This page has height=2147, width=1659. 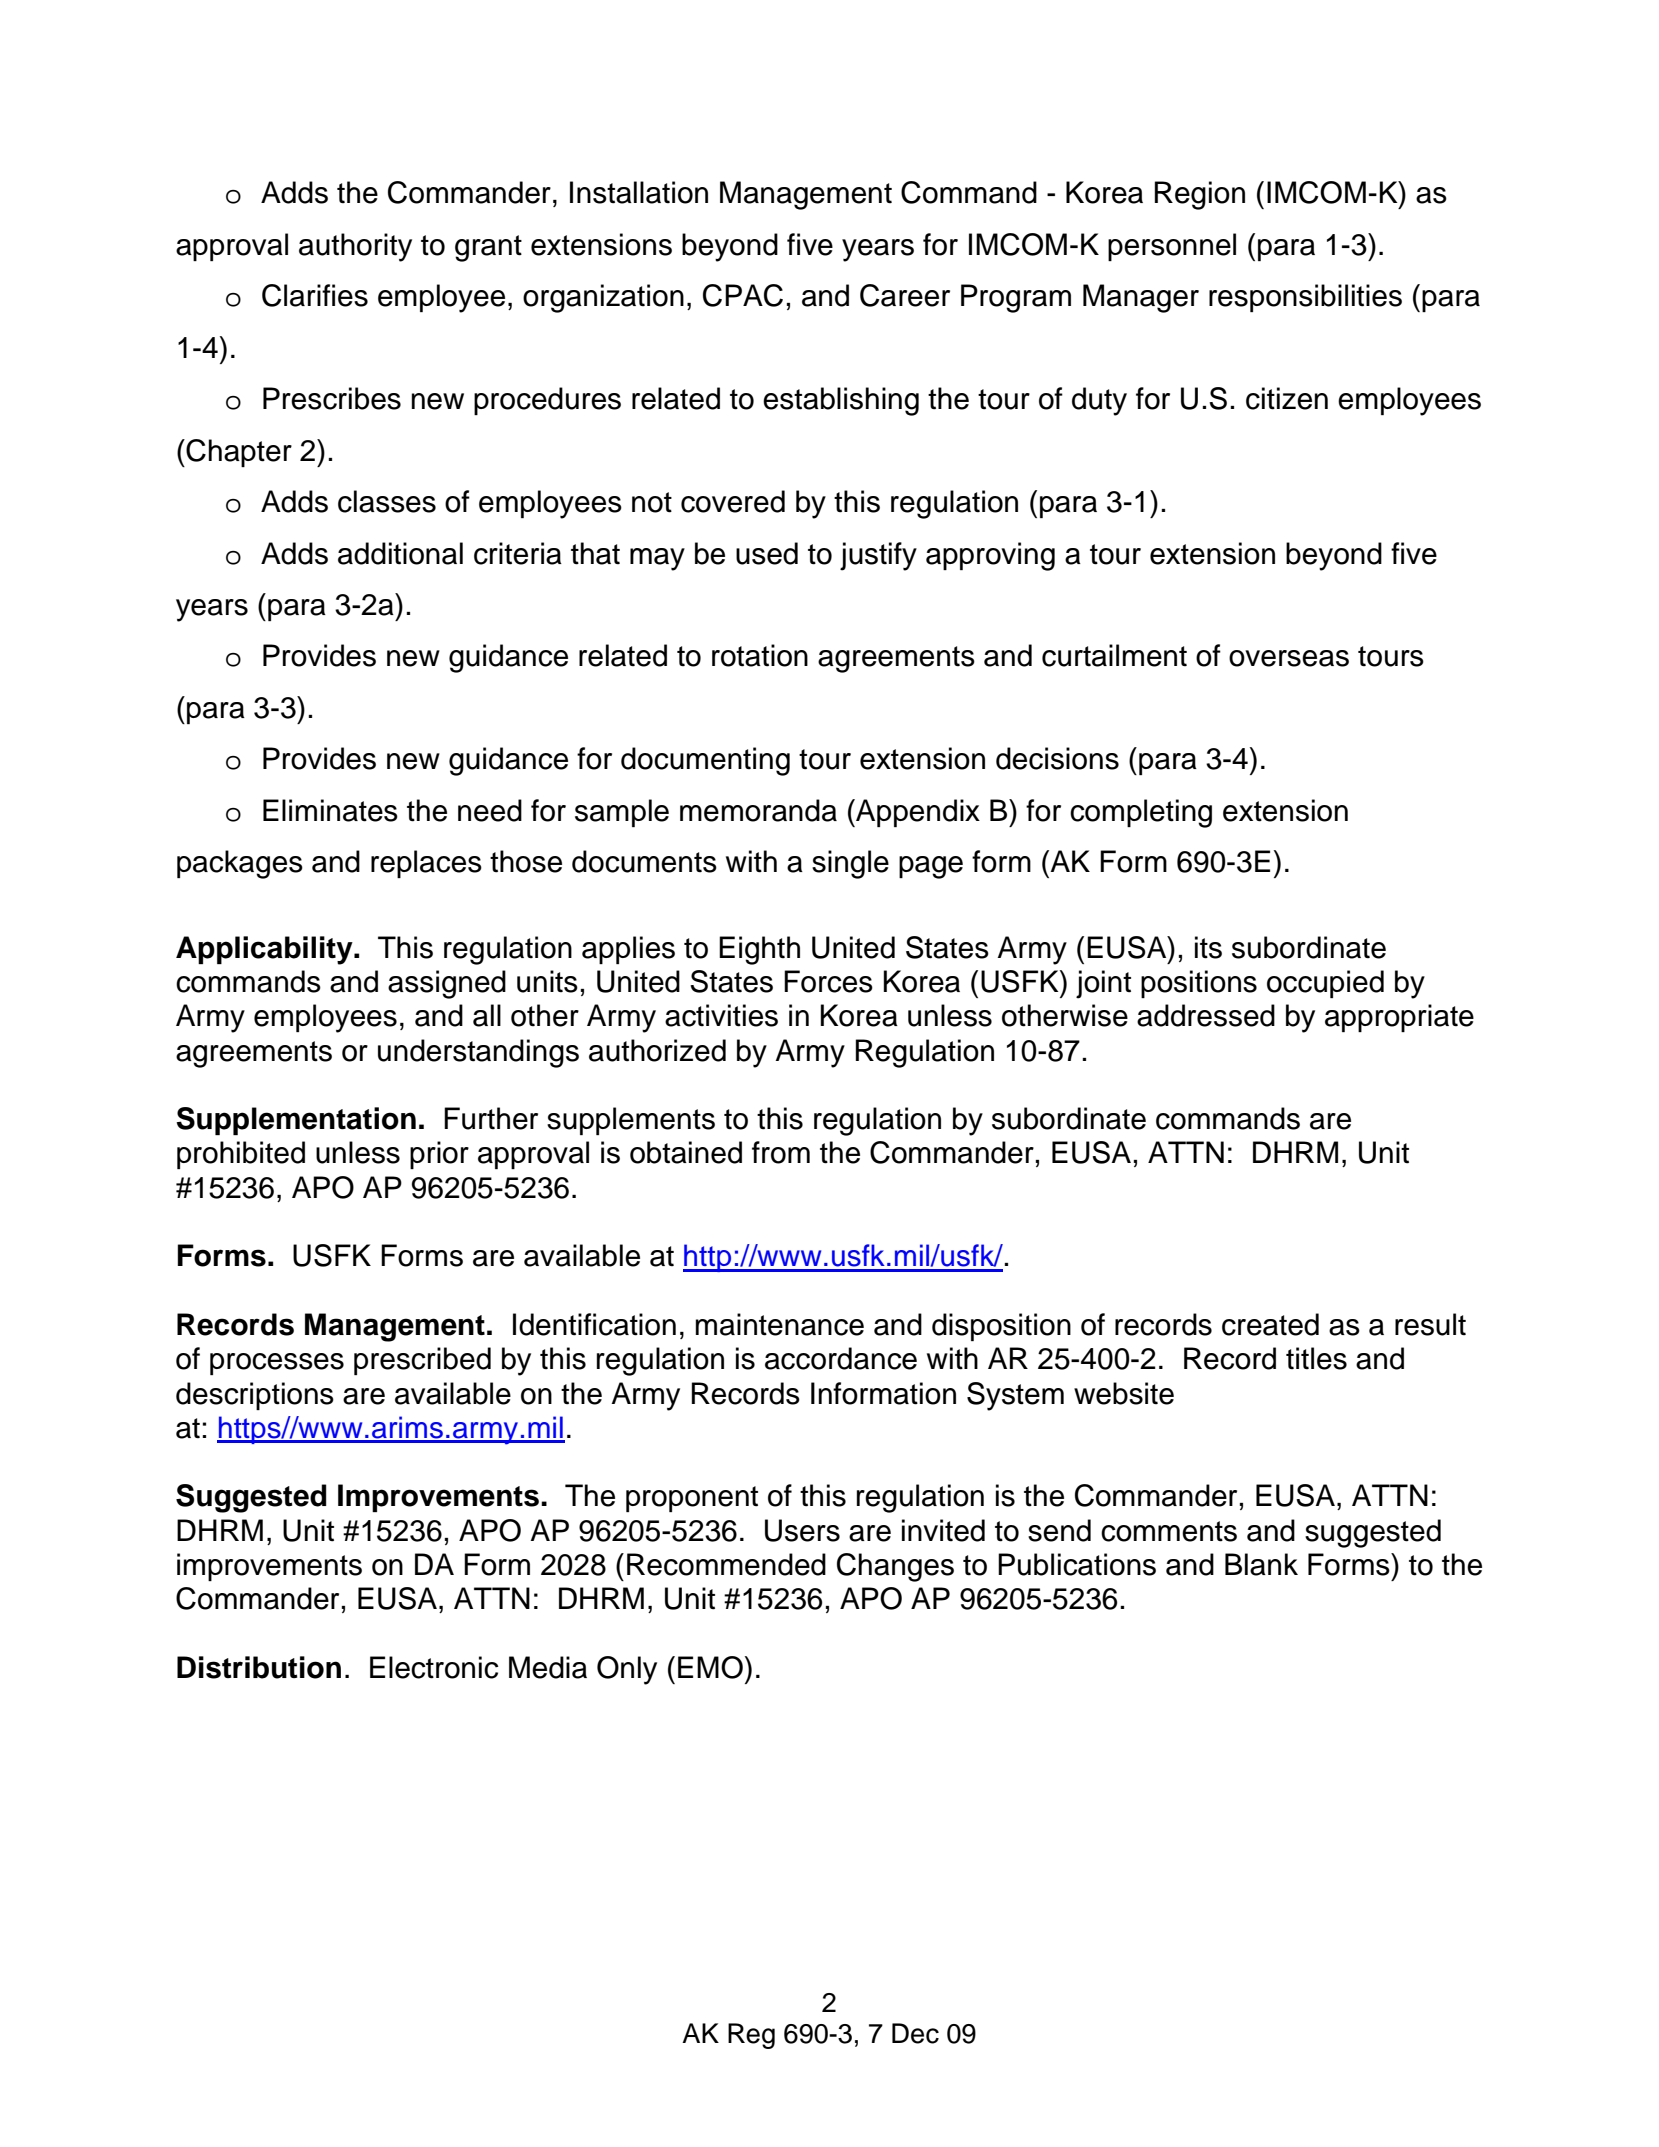 I want to click on prior, so click(x=439, y=1155).
